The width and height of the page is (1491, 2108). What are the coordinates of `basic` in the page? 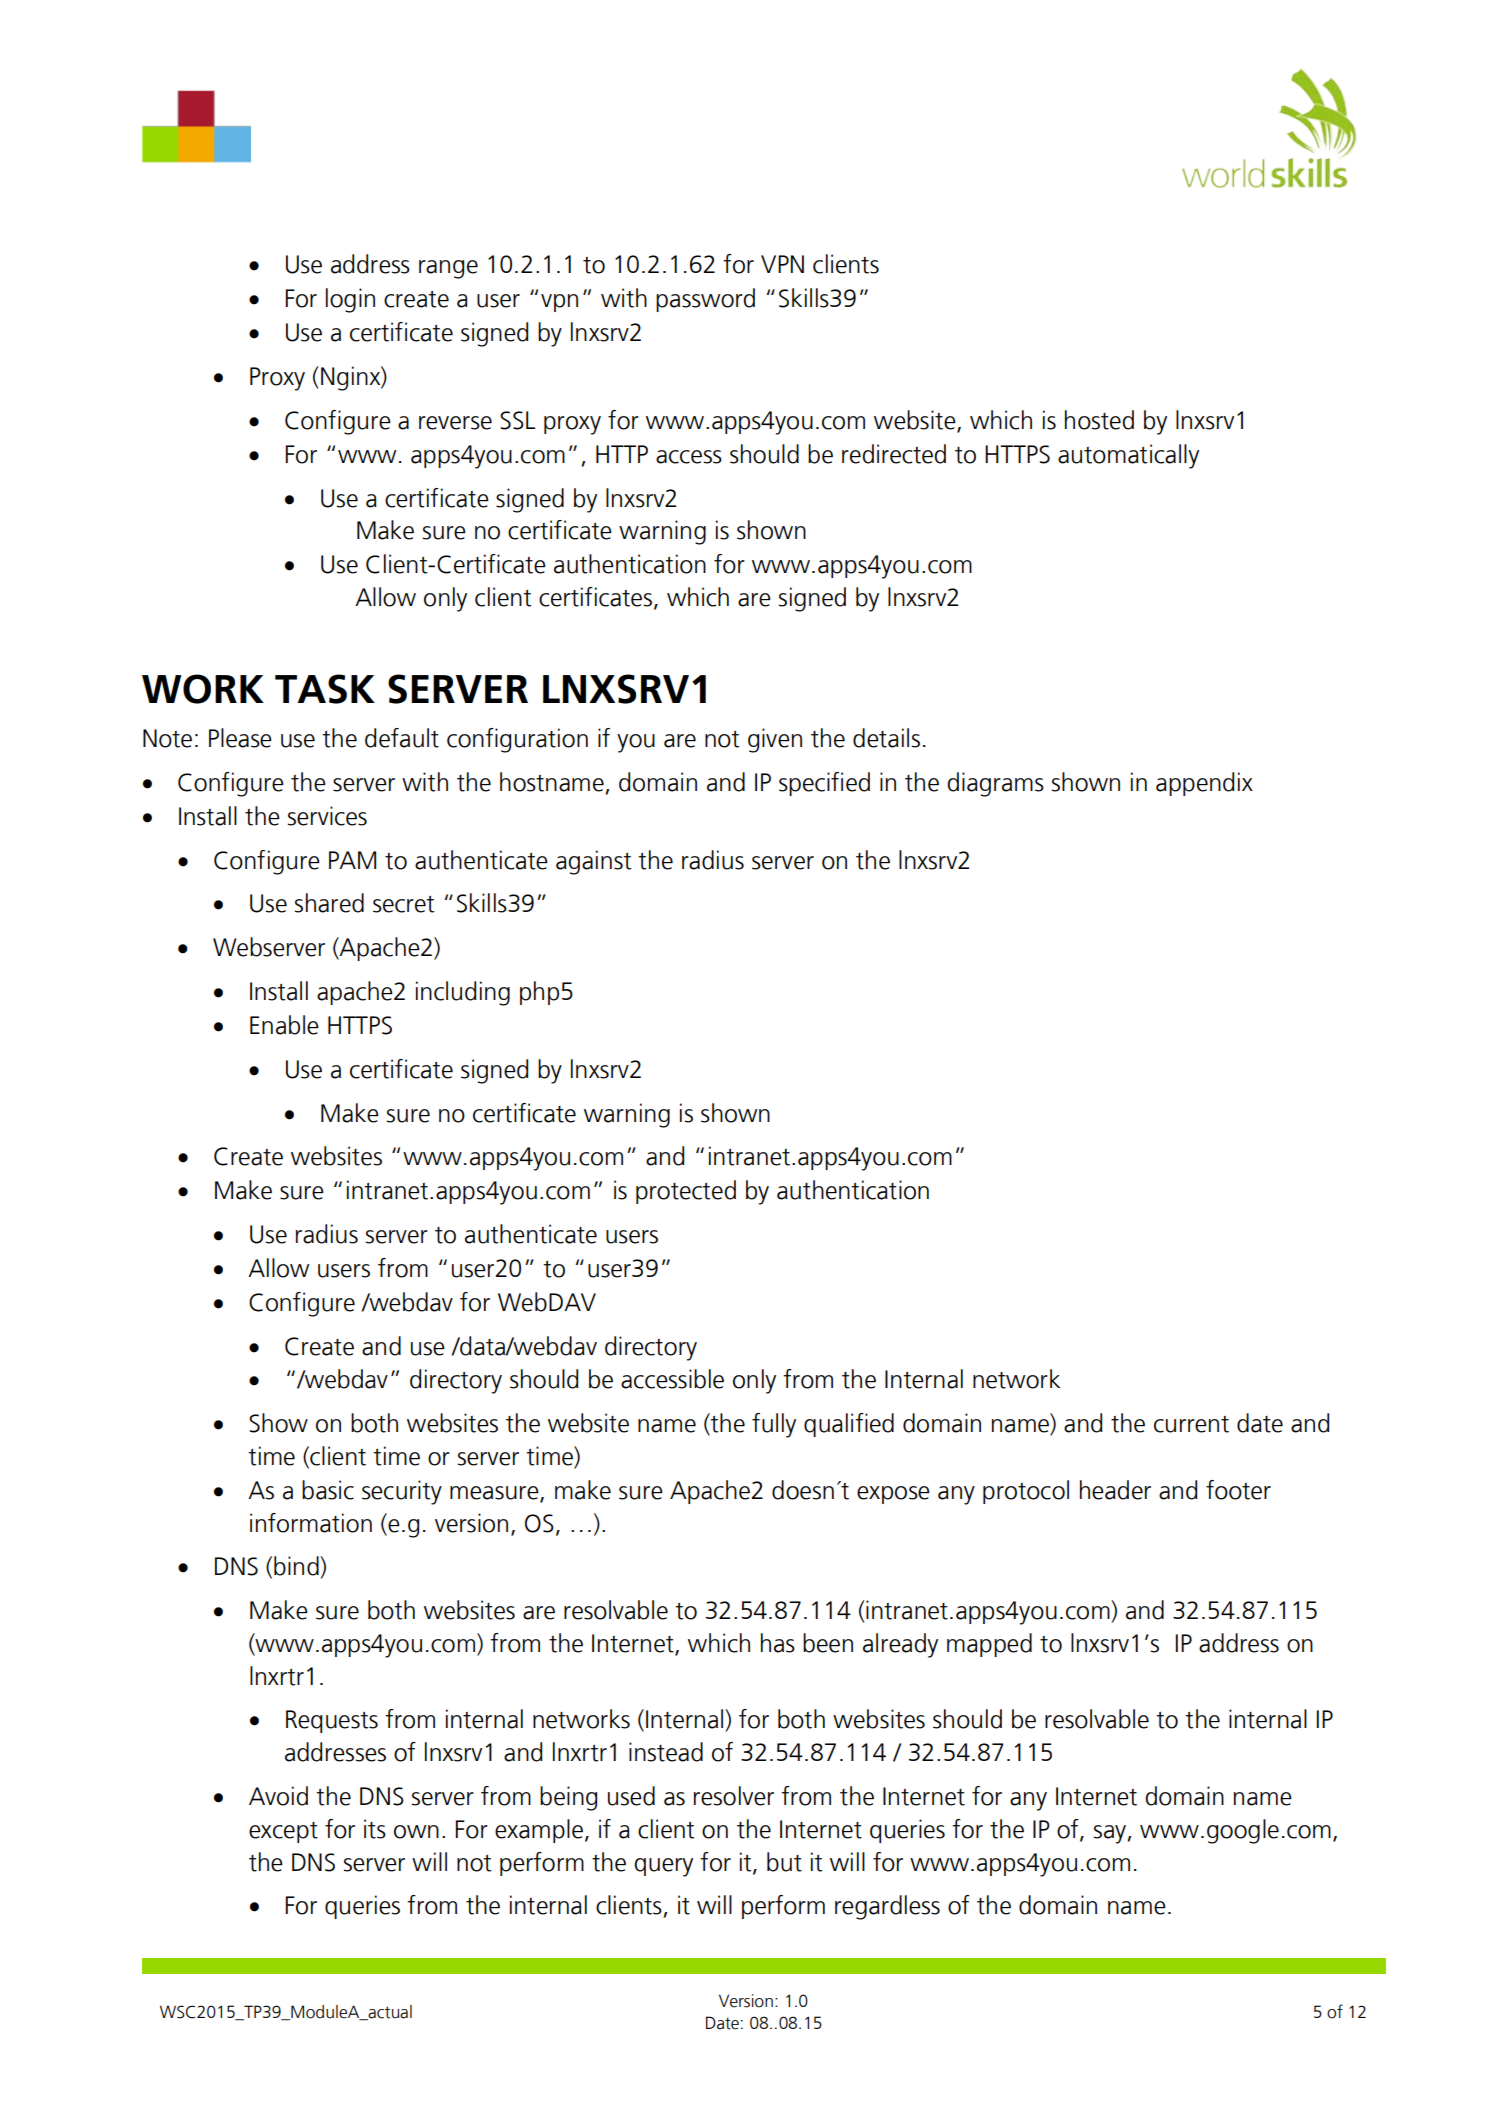 It's located at (328, 1490).
